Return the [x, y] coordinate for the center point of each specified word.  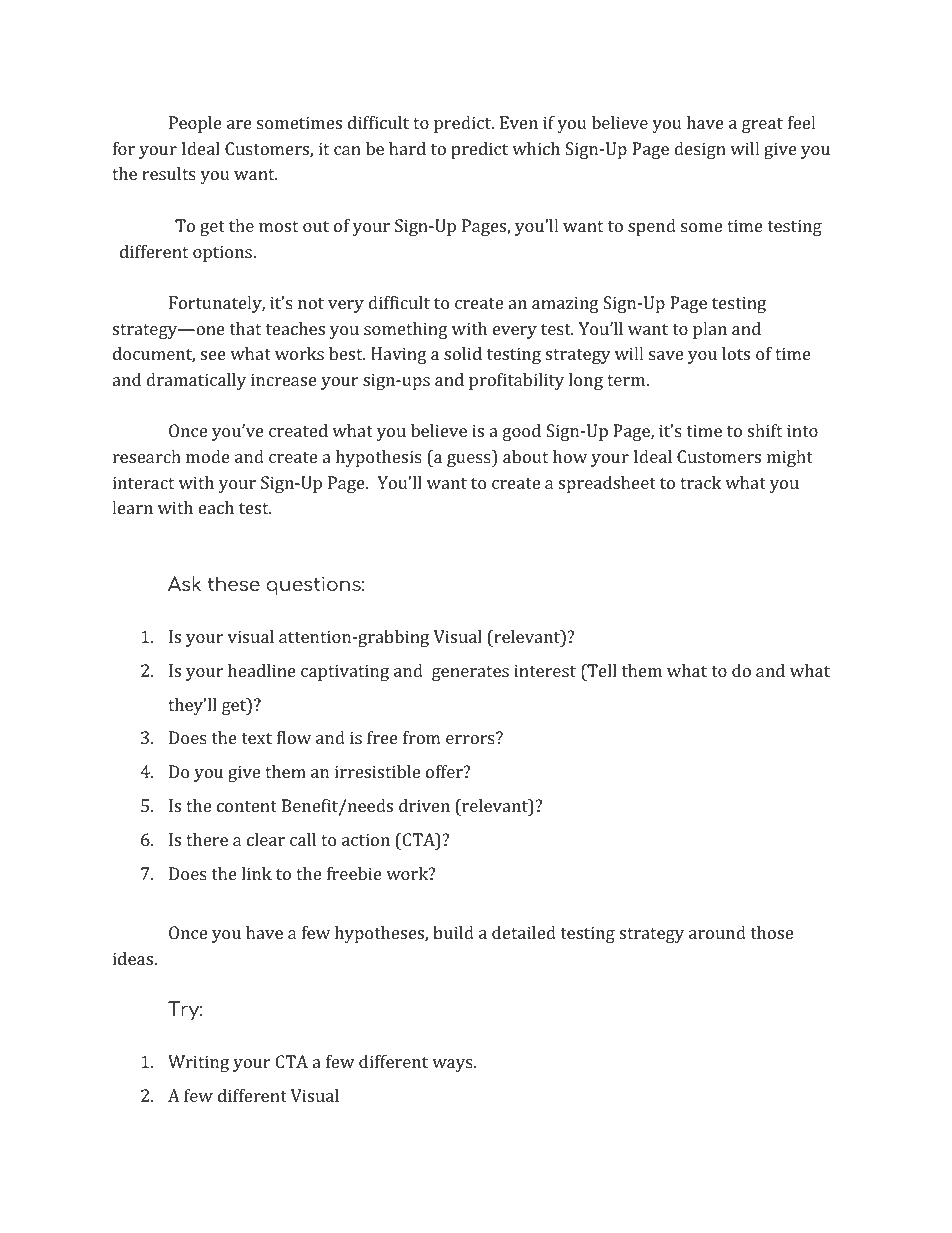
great [762, 125]
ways [452, 1065]
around [717, 932]
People [195, 124]
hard [407, 148]
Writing [198, 1063]
